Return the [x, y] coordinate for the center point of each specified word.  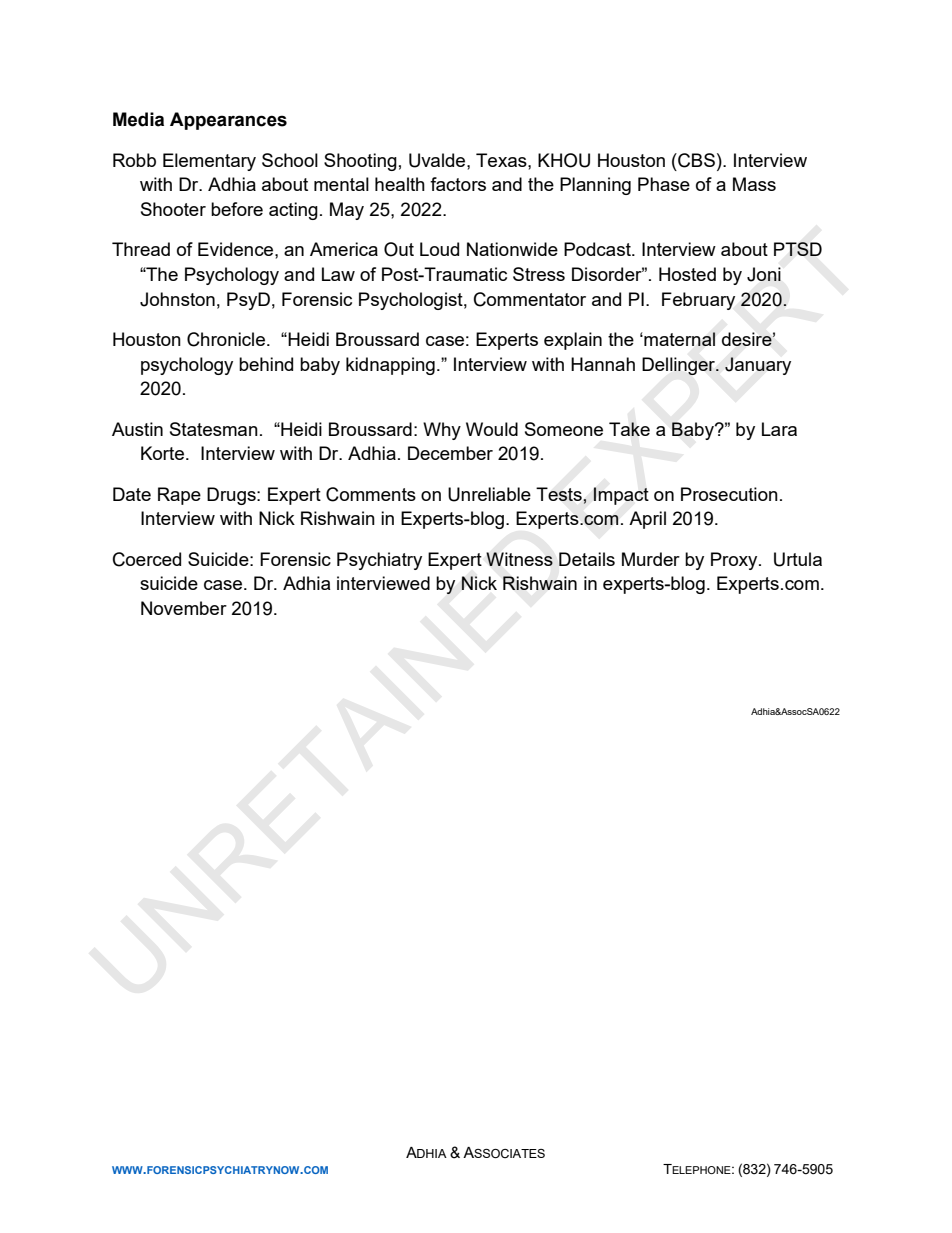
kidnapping [390, 366]
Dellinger [680, 366]
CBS [695, 160]
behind [266, 364]
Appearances [228, 121]
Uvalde [438, 160]
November [184, 608]
